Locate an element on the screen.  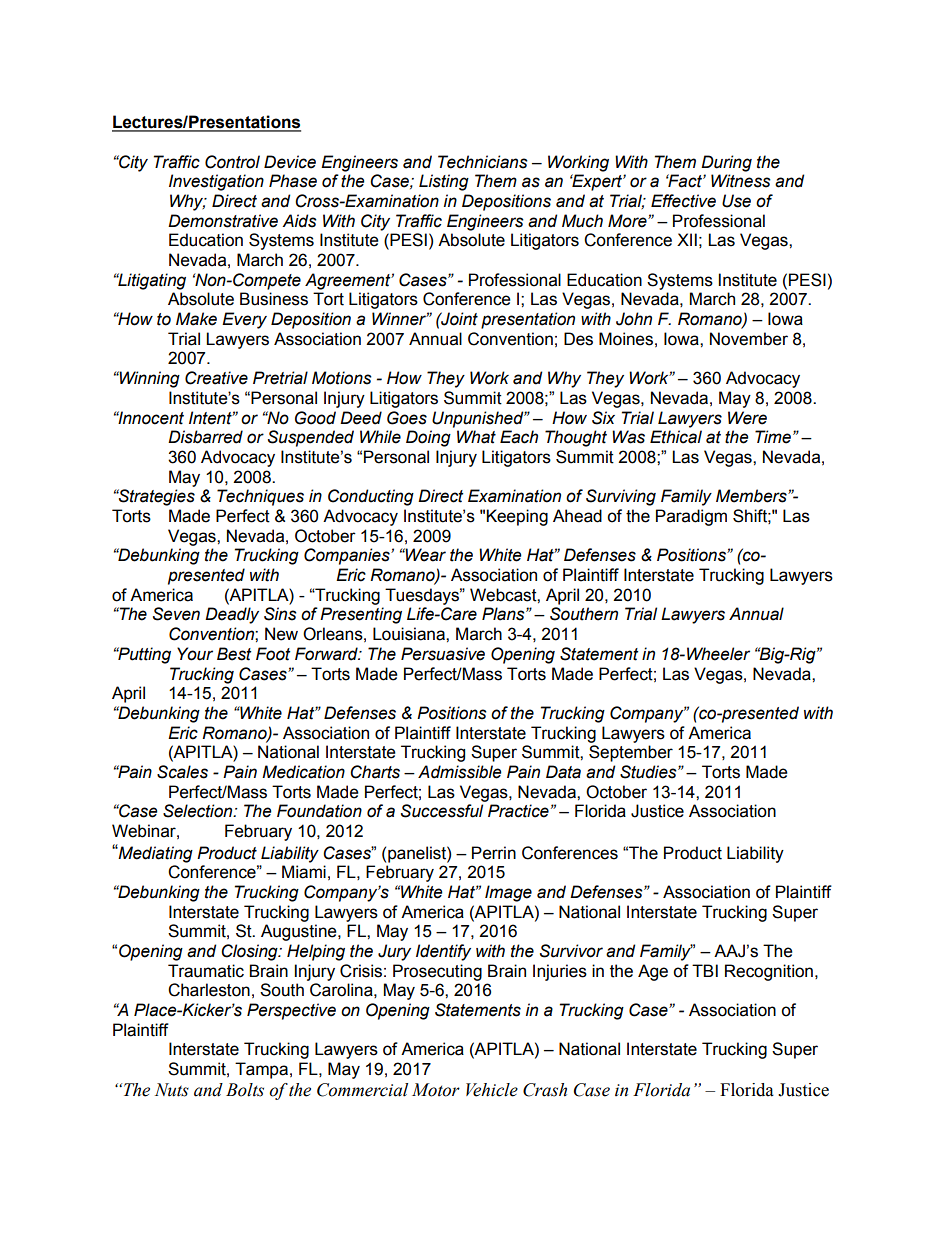
Techniques is located at coordinates (260, 497).
